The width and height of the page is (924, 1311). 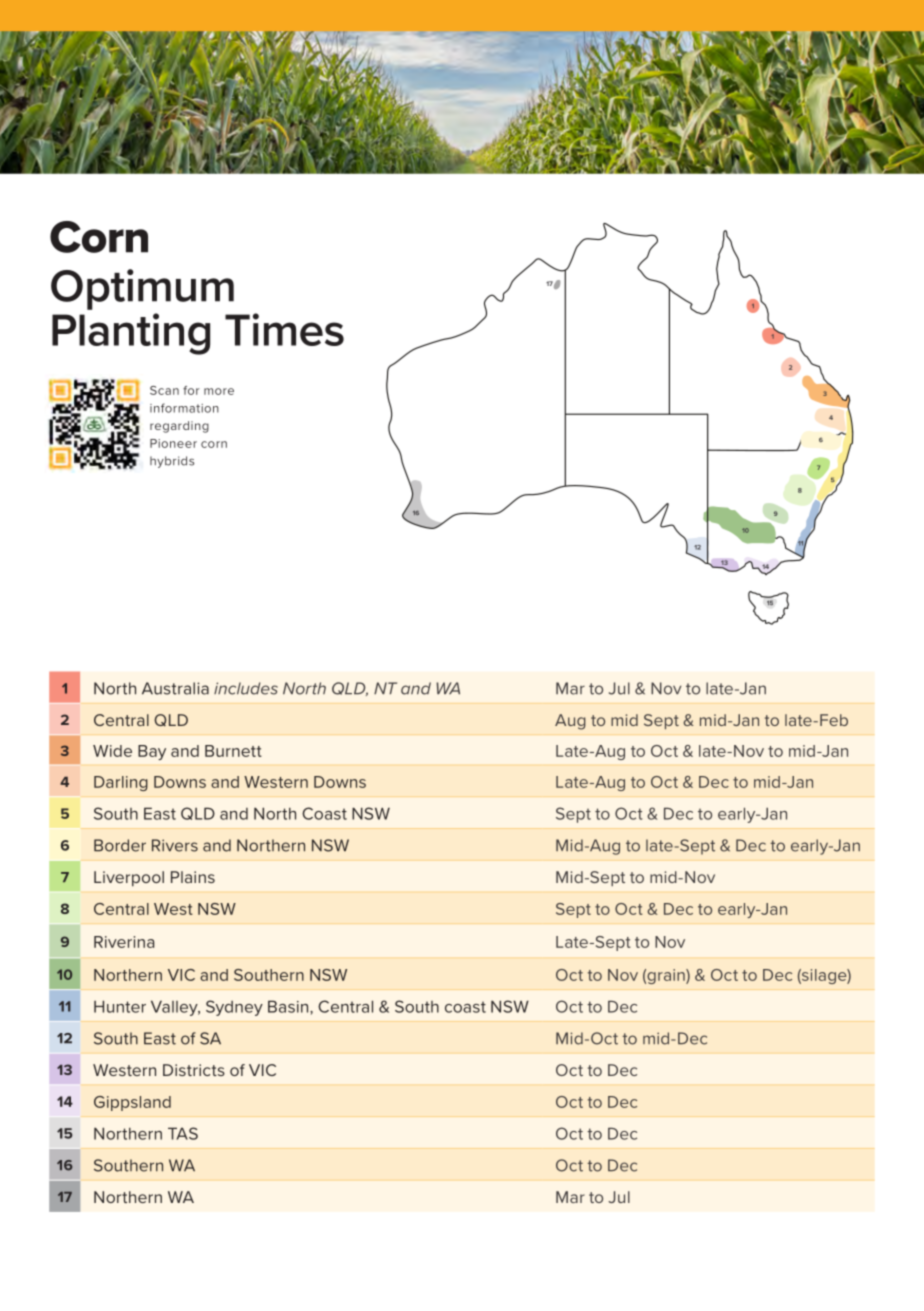 I want to click on Hunter, so click(x=120, y=1006).
